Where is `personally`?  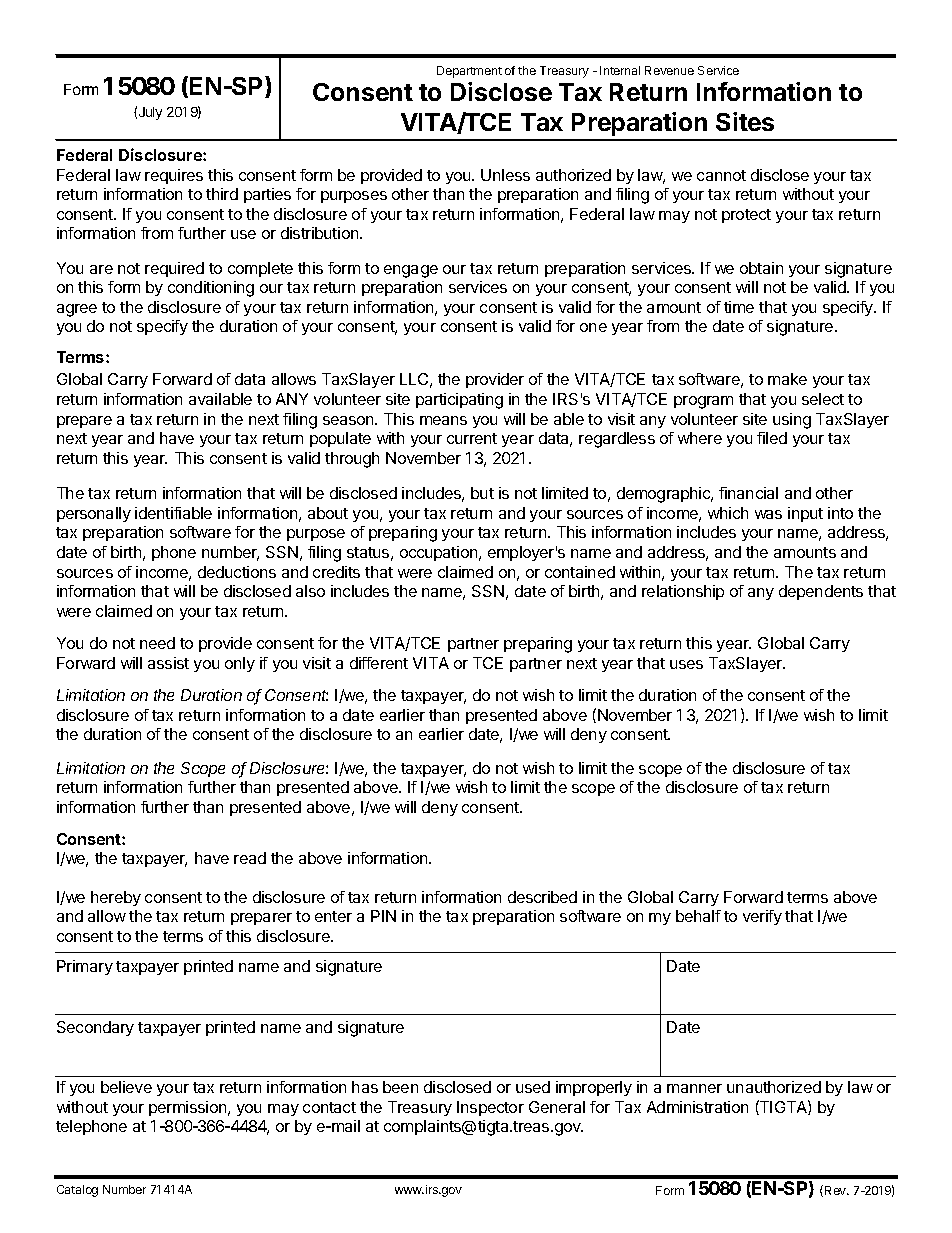
personally is located at coordinates (94, 514).
